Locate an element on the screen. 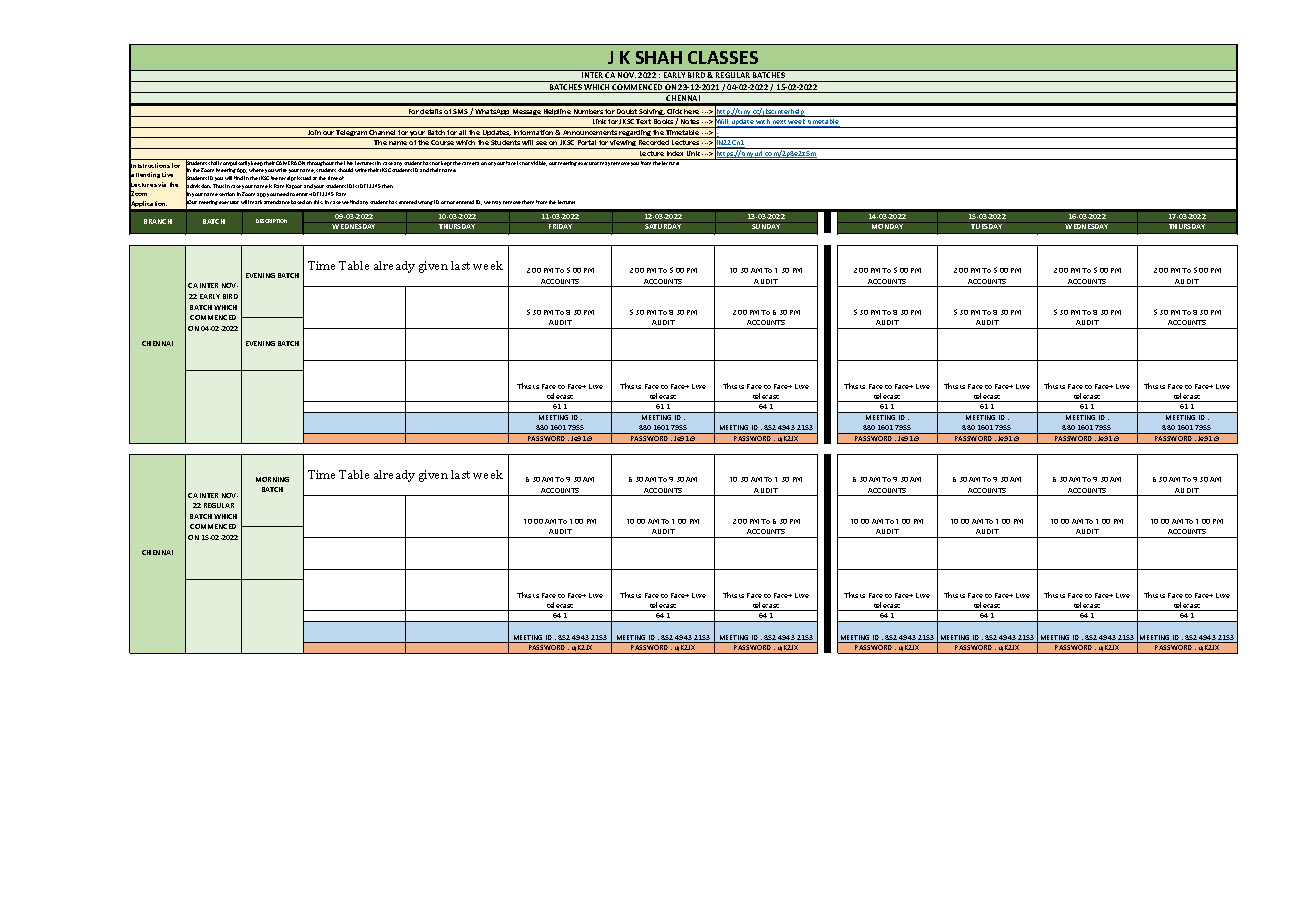 The width and height of the screenshot is (1308, 924). MONDAY is located at coordinates (888, 225).
